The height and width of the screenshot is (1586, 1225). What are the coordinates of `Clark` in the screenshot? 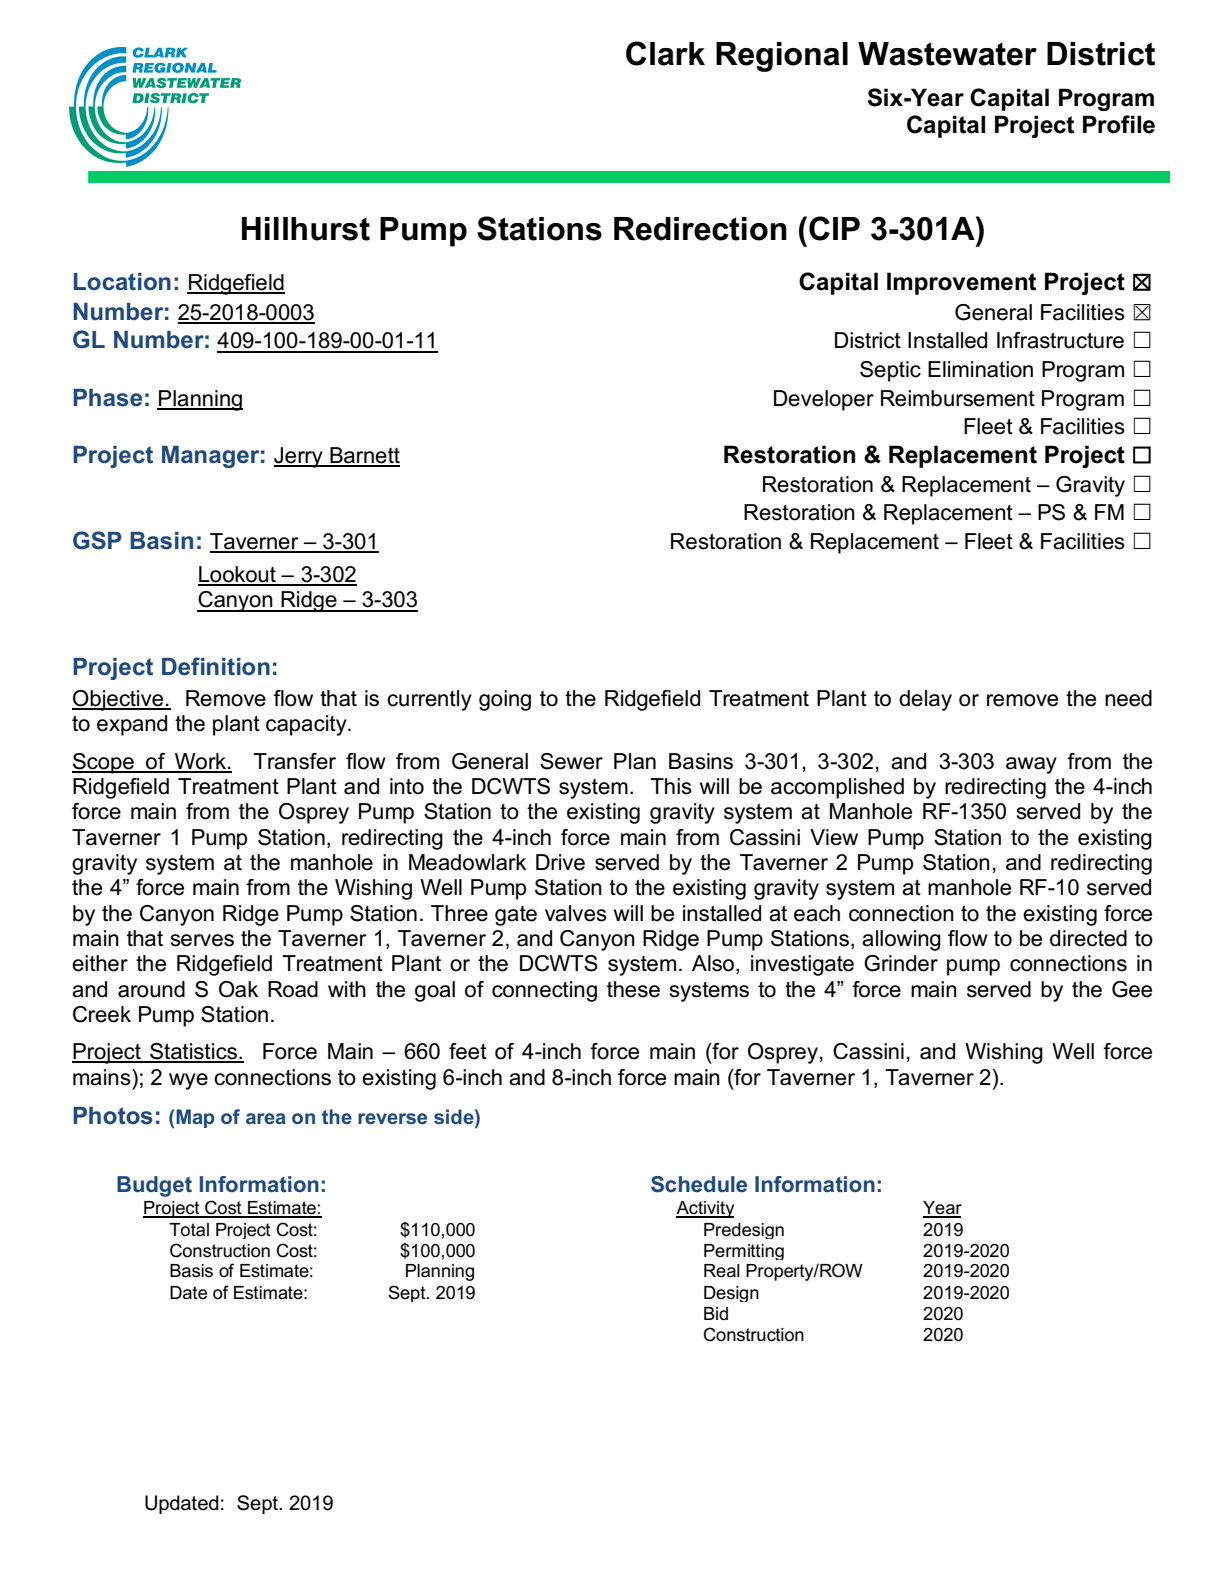 It's located at (665, 53).
